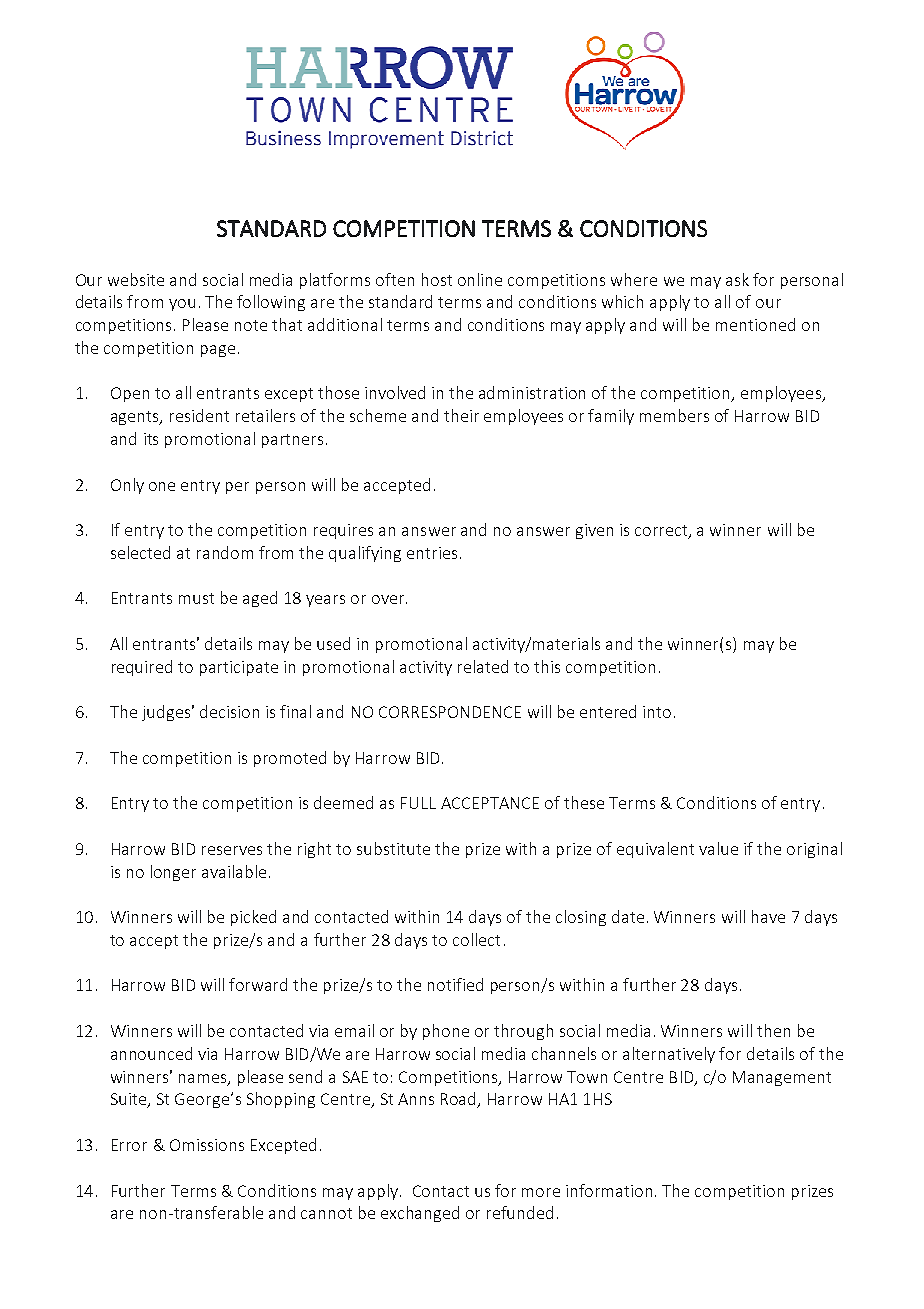 The image size is (924, 1309). I want to click on information, so click(609, 1190).
